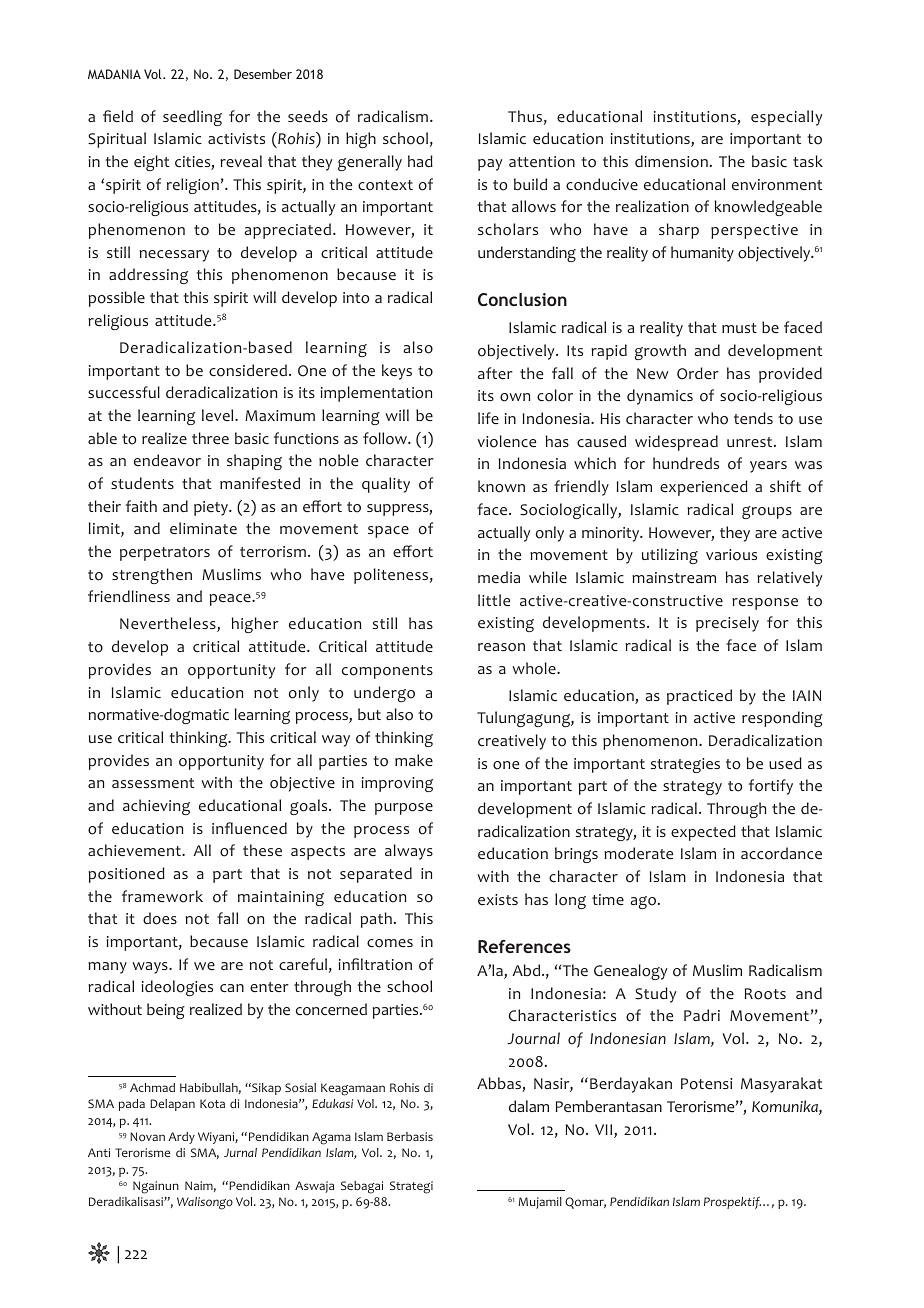 This screenshot has height=1308, width=924. I want to click on eight, so click(151, 163).
